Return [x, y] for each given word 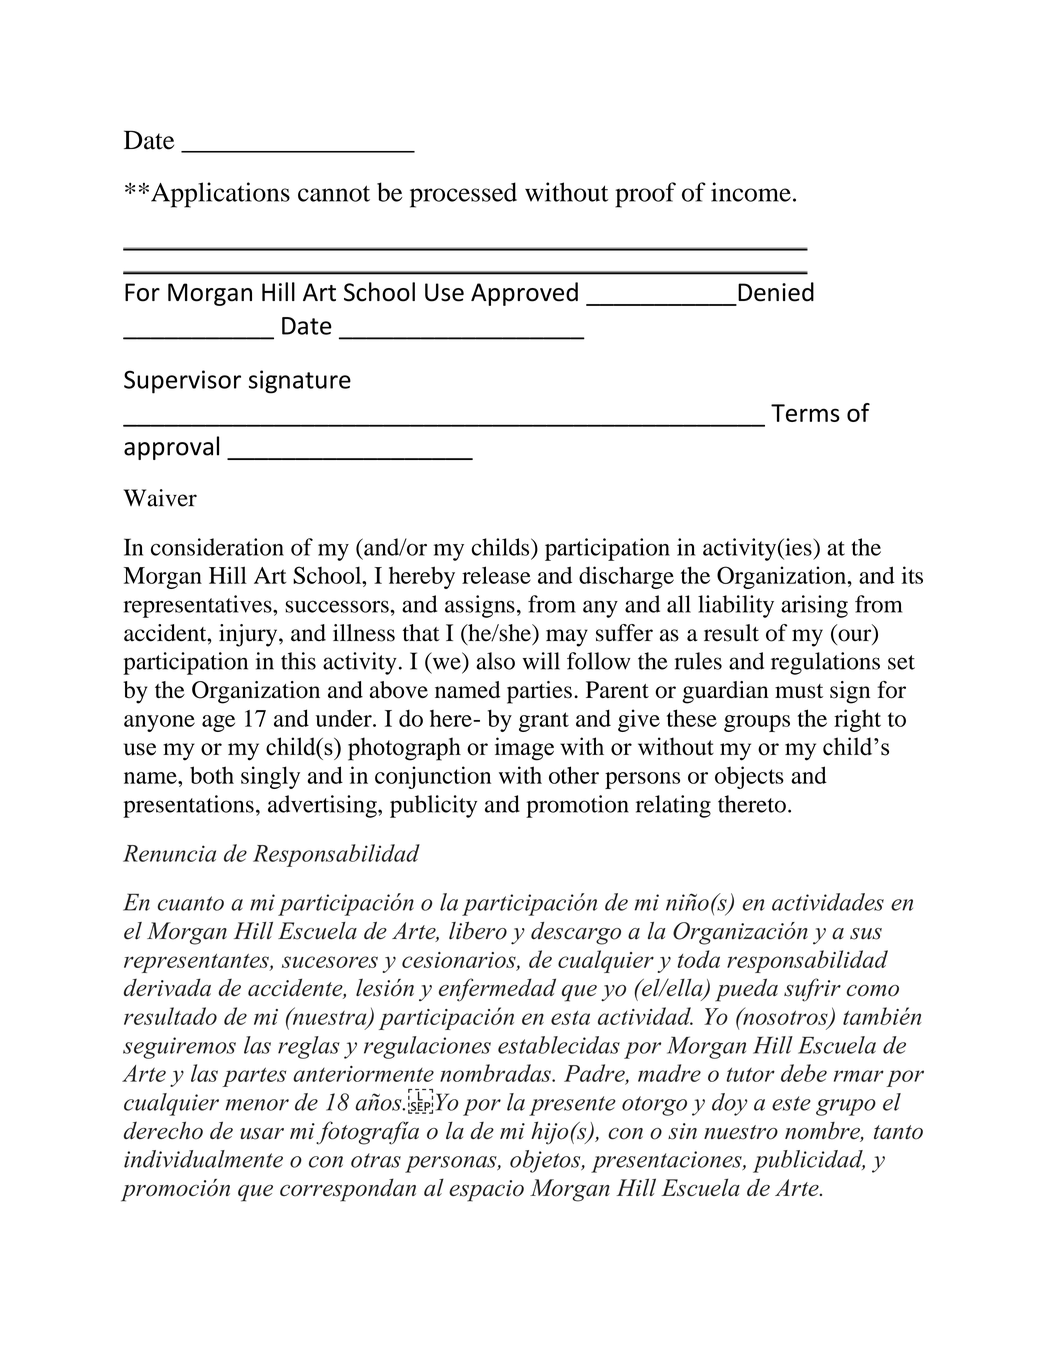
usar [262, 1134]
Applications [220, 195]
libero [478, 931]
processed [463, 195]
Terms [805, 413]
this [298, 661]
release [496, 575]
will [541, 661]
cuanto [191, 903]
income [751, 192]
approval [171, 448]
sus [866, 934]
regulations [825, 663]
